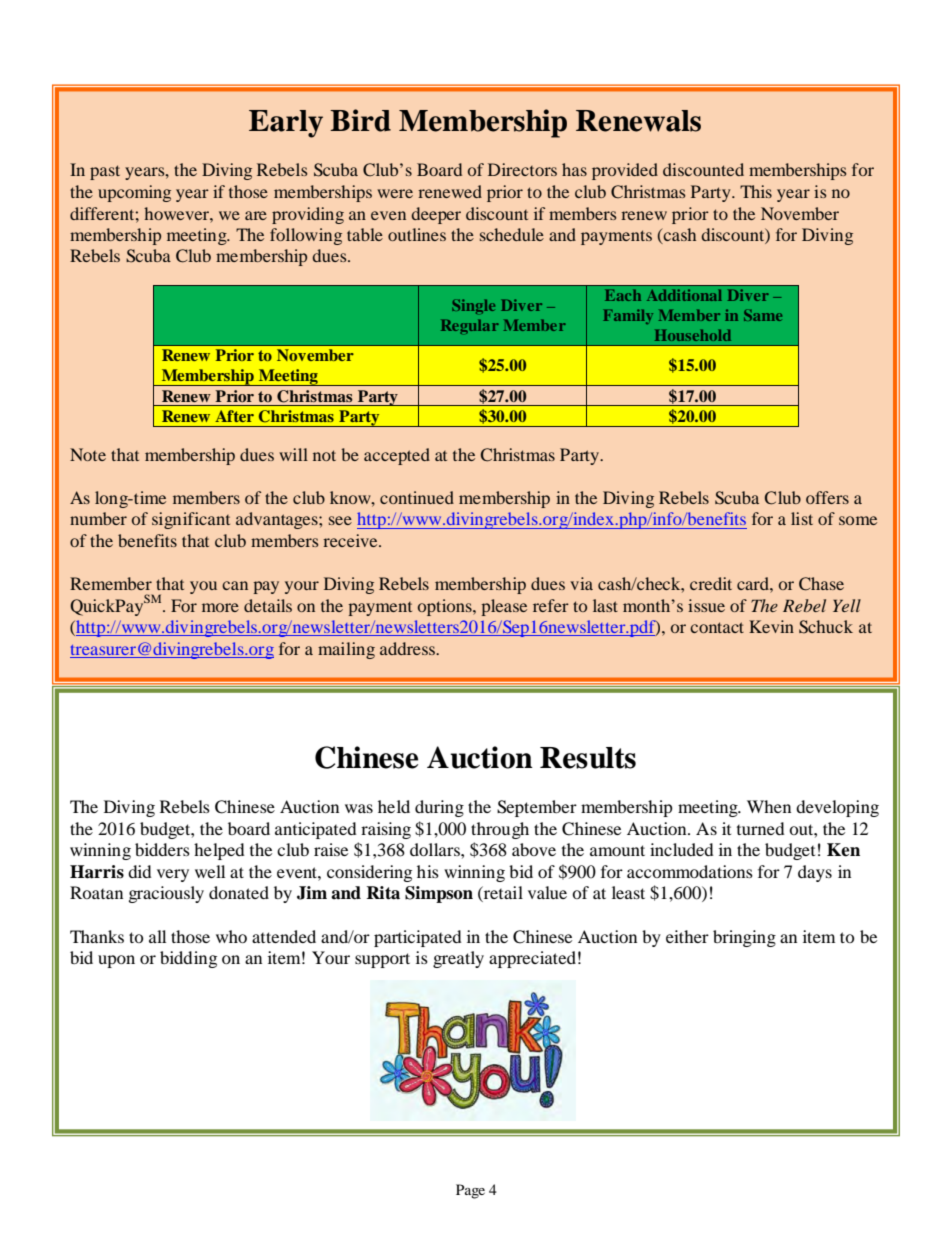 This screenshot has width=952, height=1233. What do you see at coordinates (771, 626) in the screenshot?
I see `Kevin` at bounding box center [771, 626].
